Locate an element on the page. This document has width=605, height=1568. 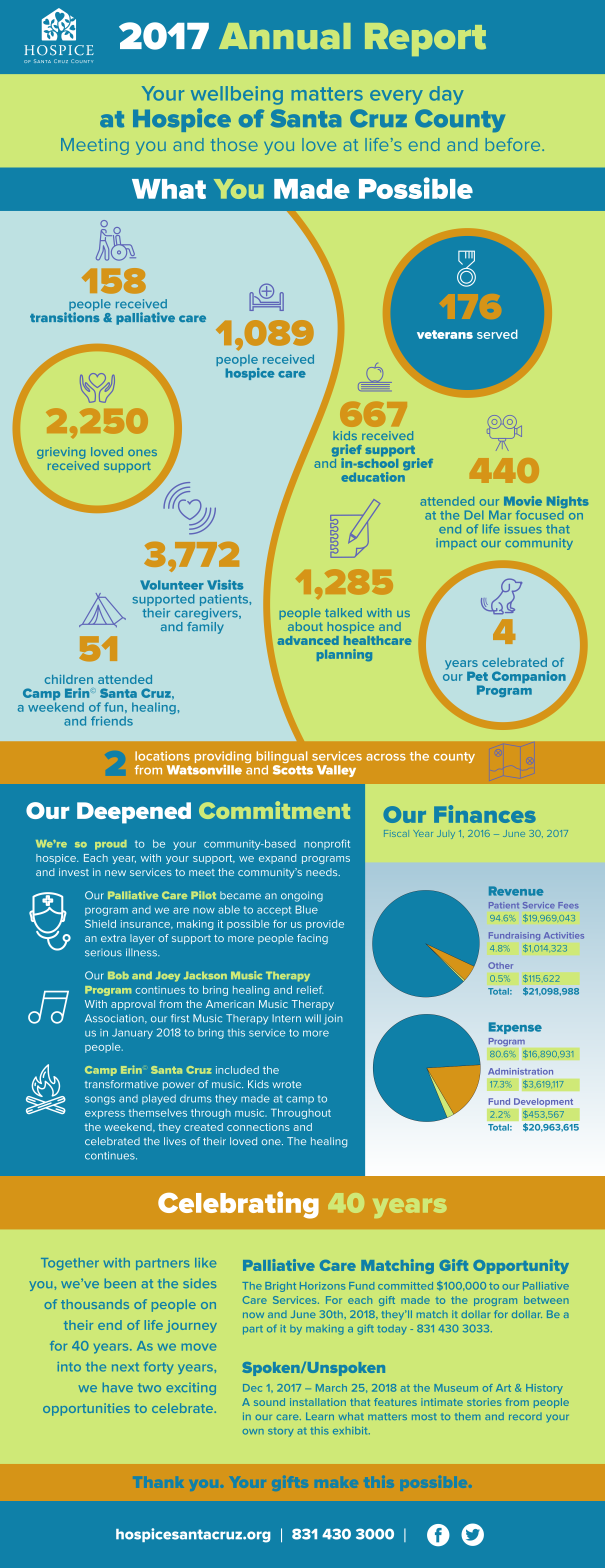
Annual is located at coordinates (285, 36).
